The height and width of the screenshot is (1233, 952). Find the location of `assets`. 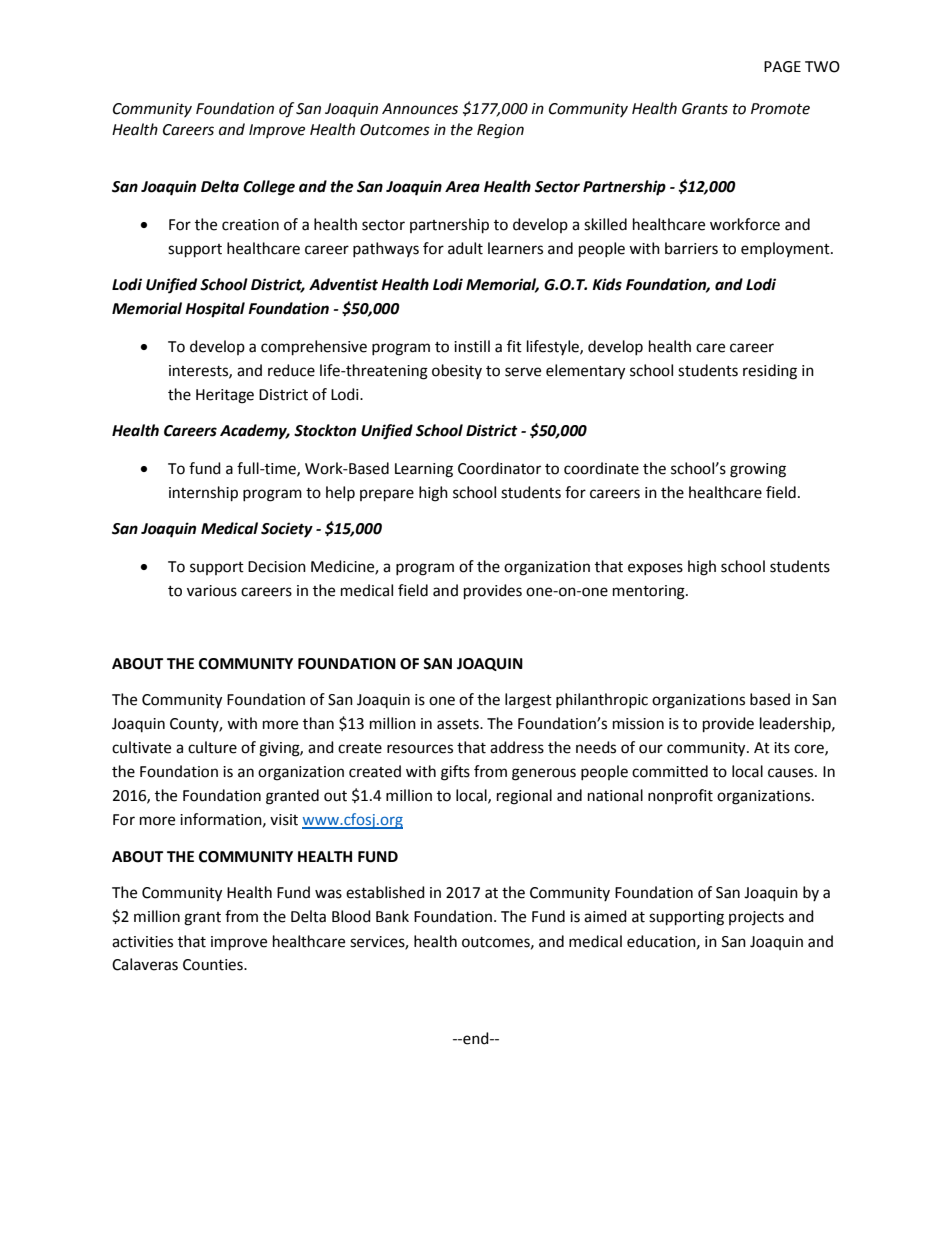

assets is located at coordinates (459, 724).
